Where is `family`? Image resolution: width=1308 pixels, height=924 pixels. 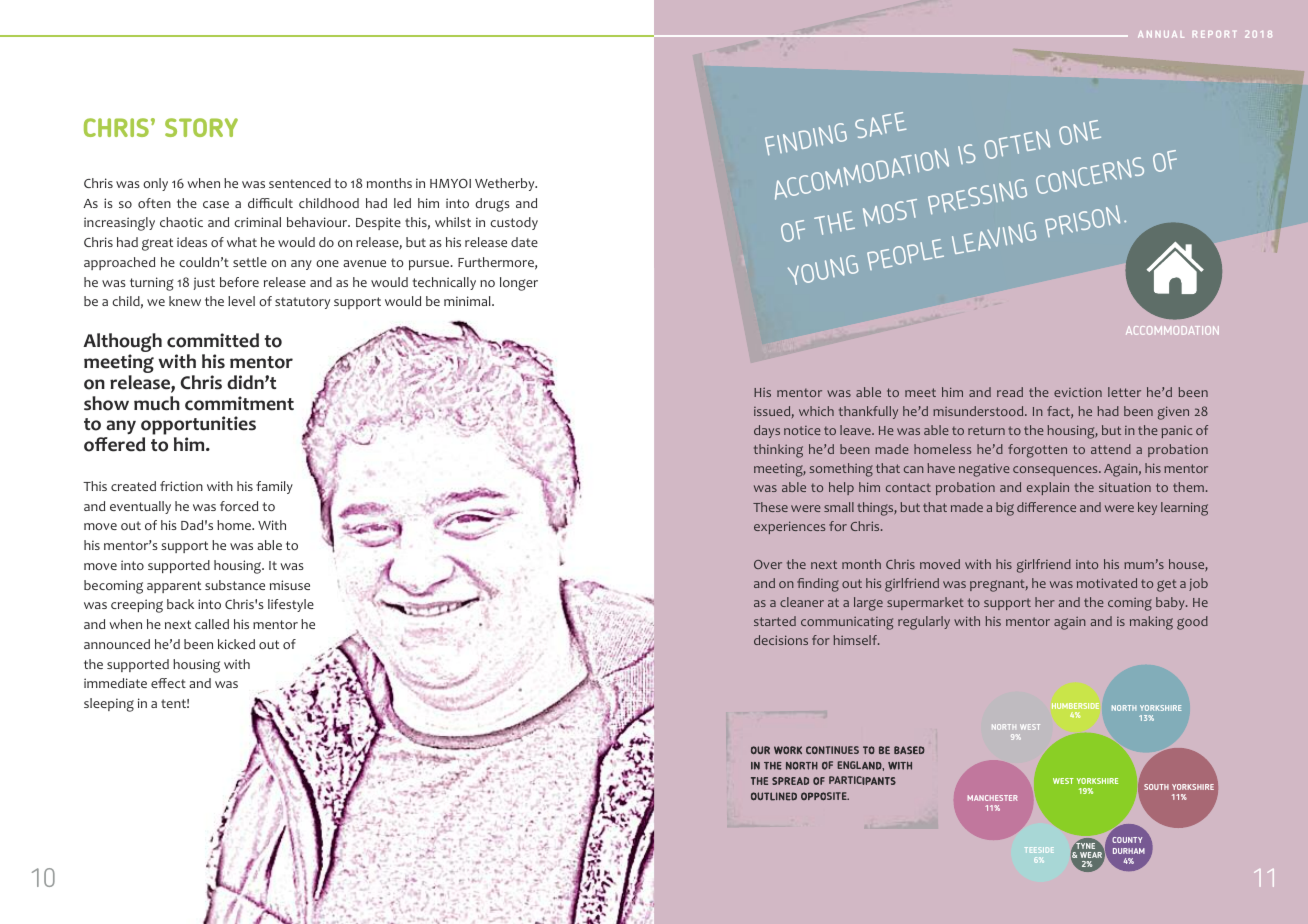
family is located at coordinates (274, 487).
